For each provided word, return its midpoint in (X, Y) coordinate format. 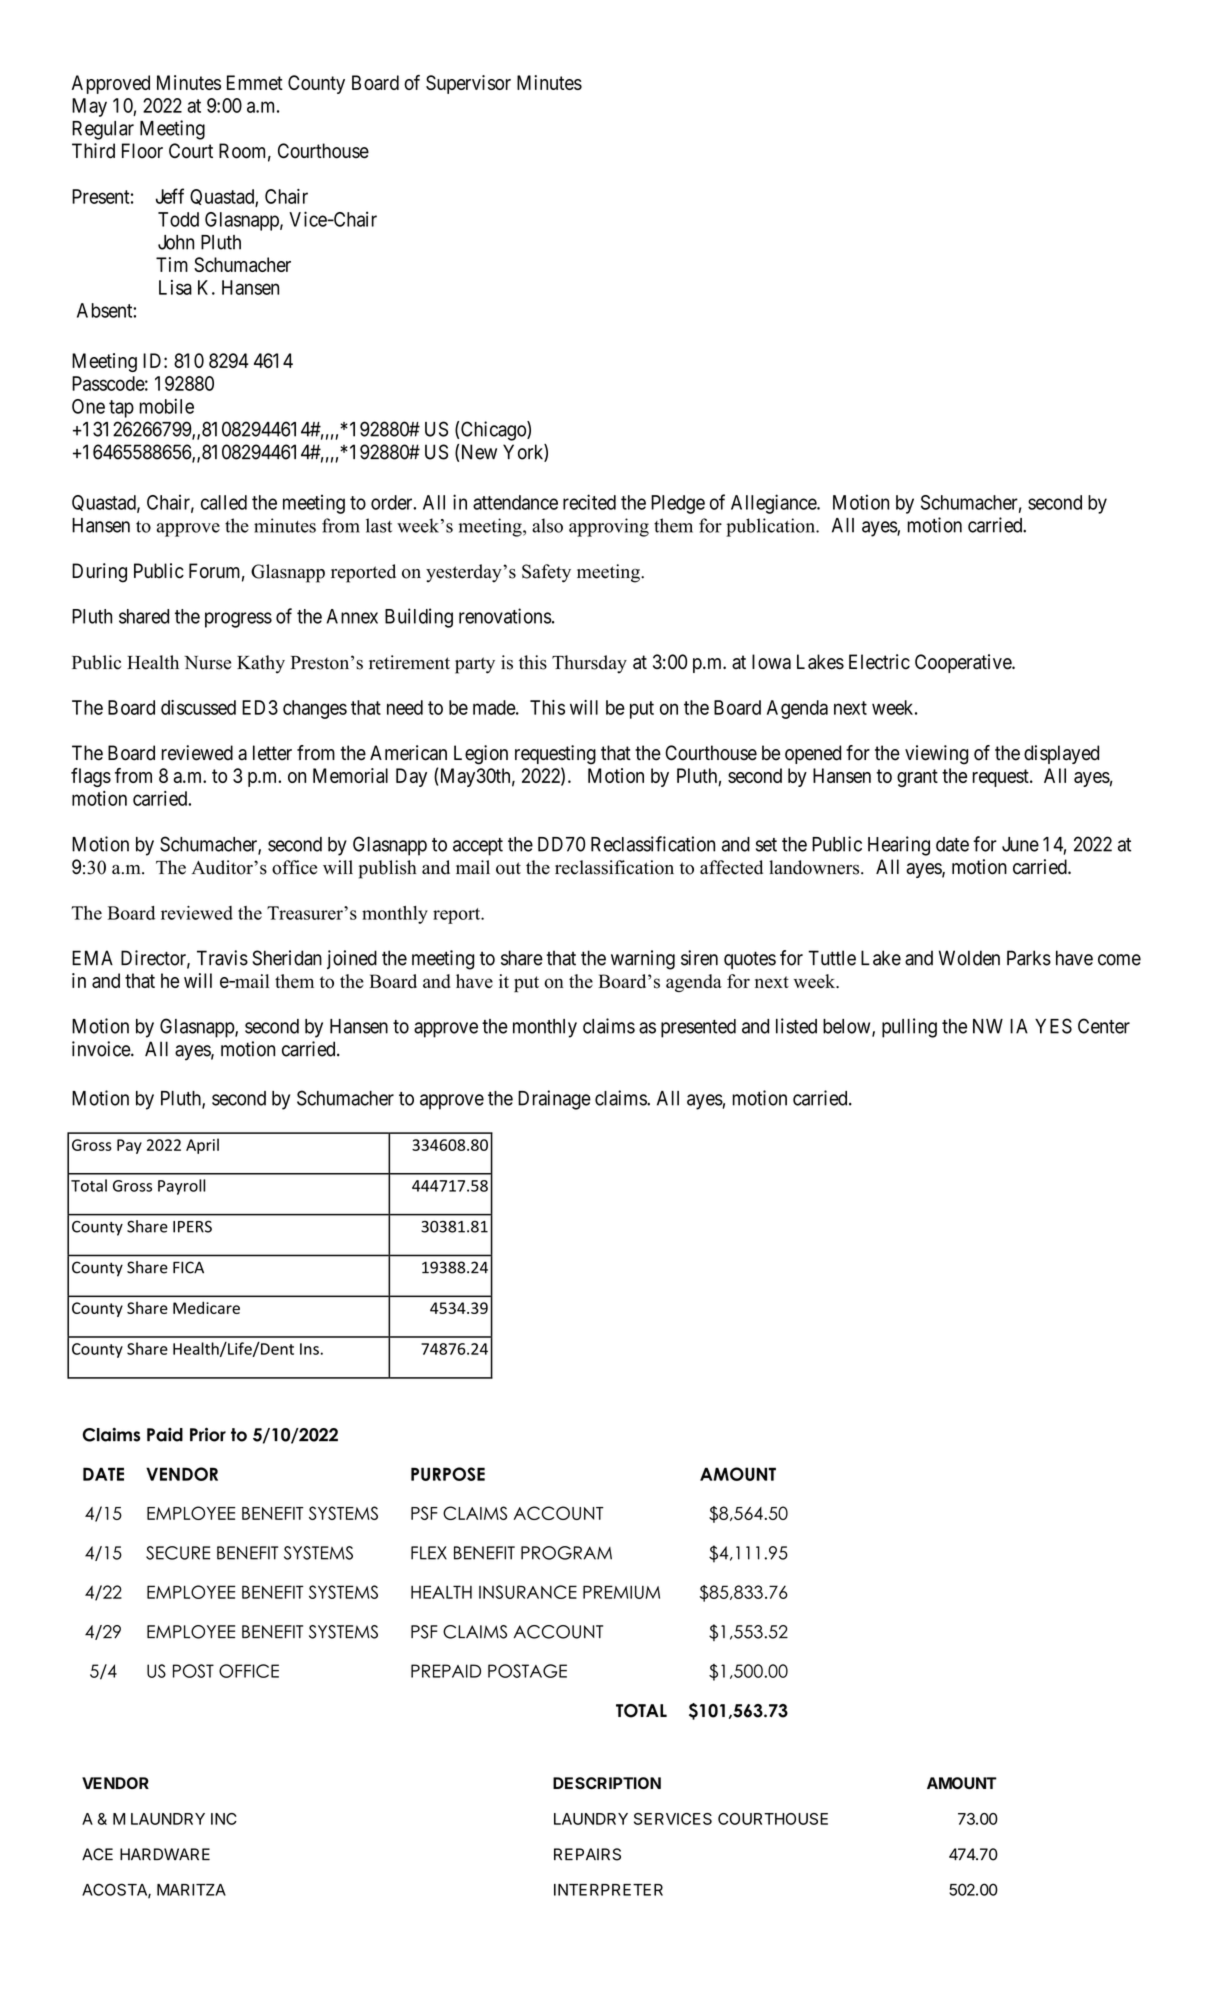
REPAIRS (587, 1854)
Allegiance (774, 504)
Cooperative (964, 663)
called (224, 502)
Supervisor (468, 84)
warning (643, 960)
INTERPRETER (608, 1890)
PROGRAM (566, 1553)
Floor (142, 151)
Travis (222, 958)
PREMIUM (621, 1592)
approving (609, 527)
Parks (1029, 958)
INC (224, 1819)
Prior (208, 1434)
